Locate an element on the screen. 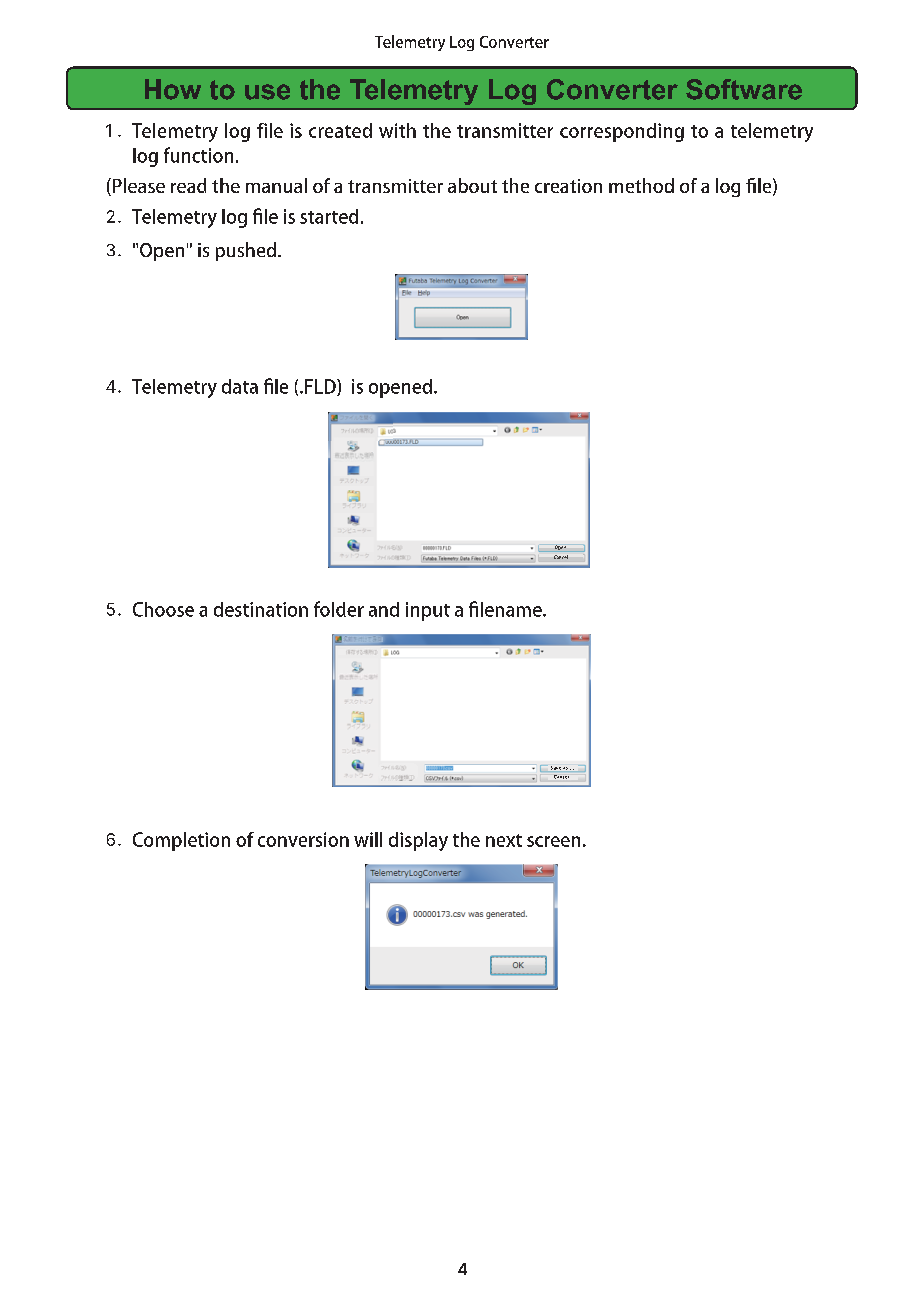 This screenshot has width=924, height=1308. Converter is located at coordinates (514, 42).
